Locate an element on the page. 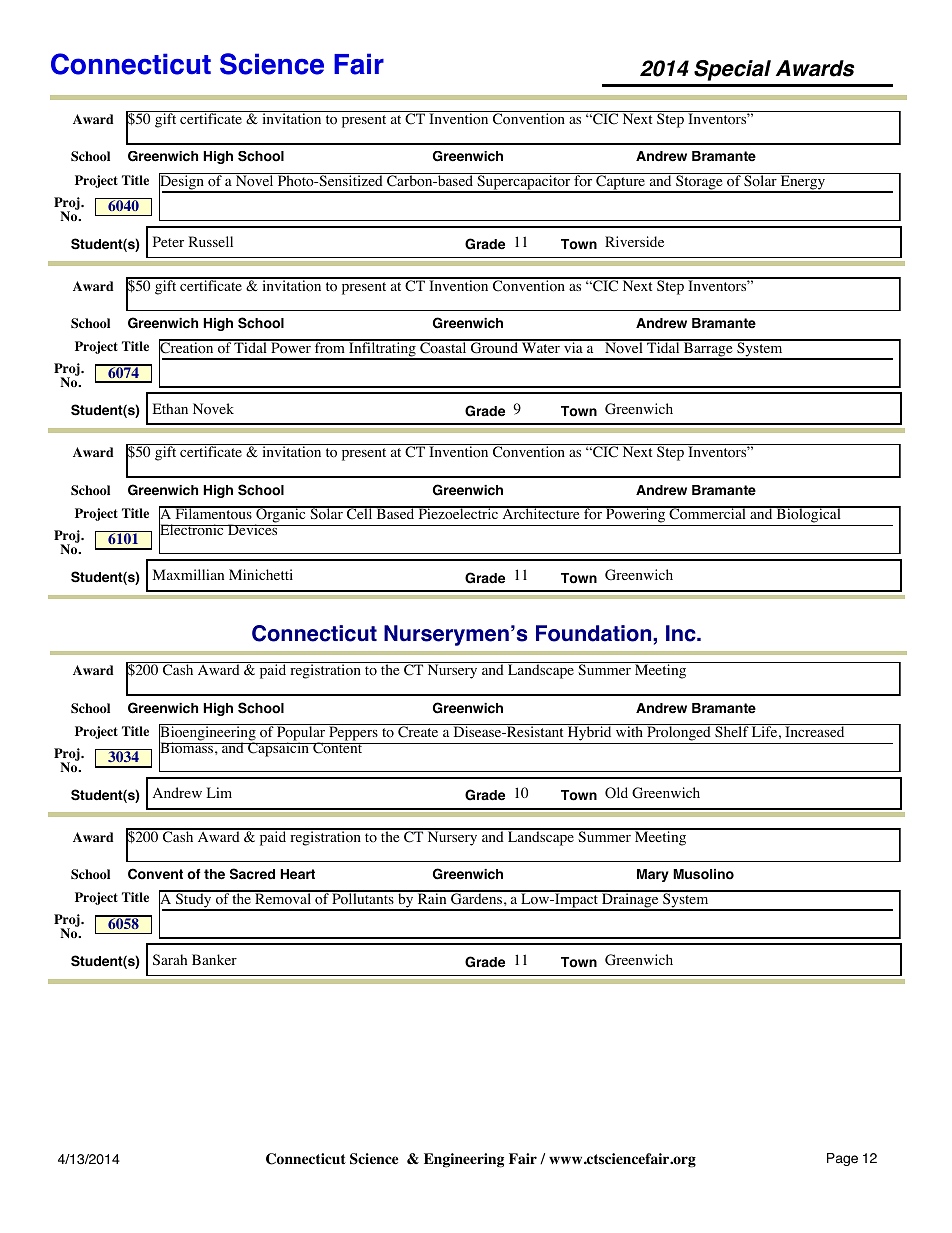 This image has height=1233, width=952. Lim is located at coordinates (219, 792).
